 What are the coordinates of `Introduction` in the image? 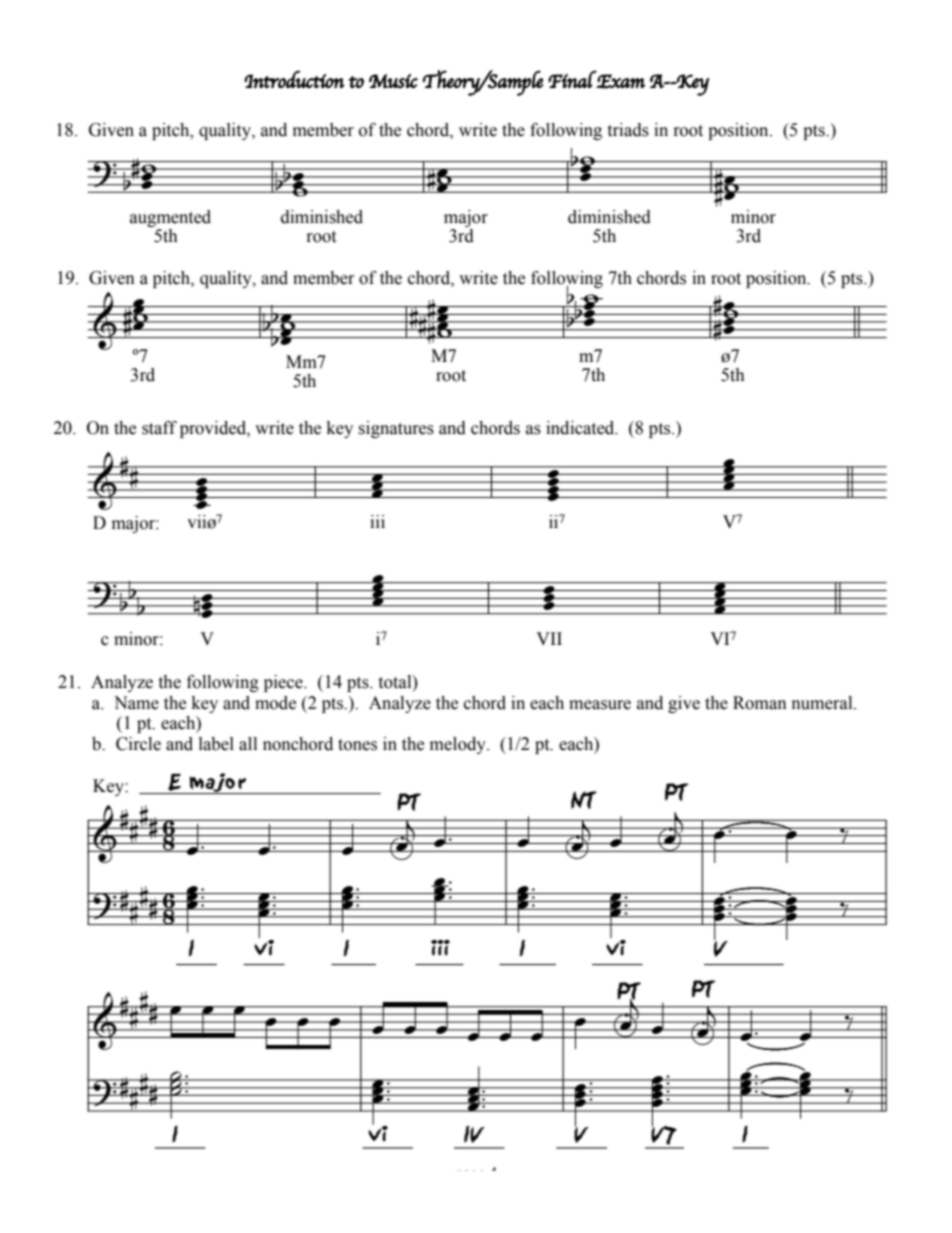 It's located at (294, 79).
